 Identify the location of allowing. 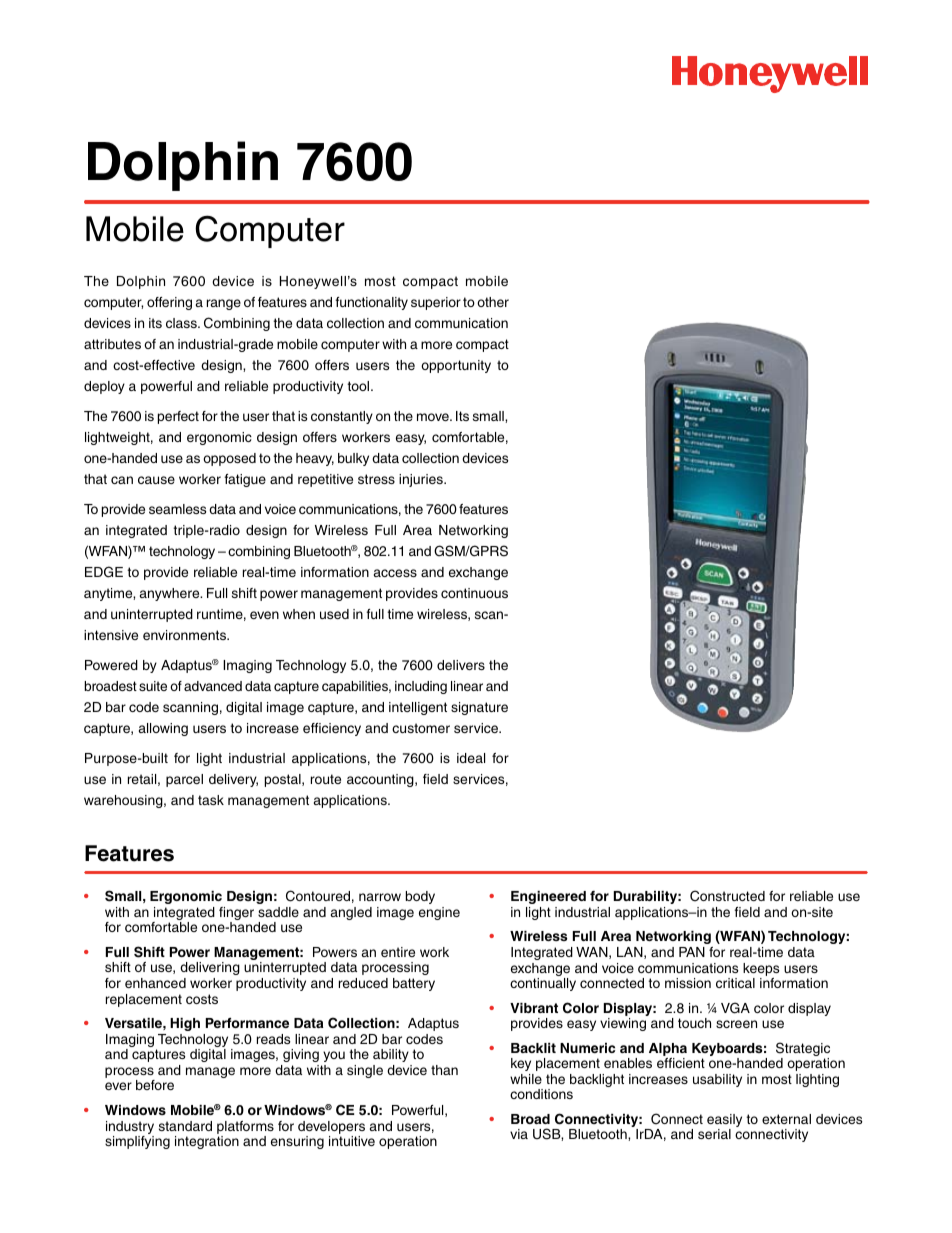
(163, 729).
